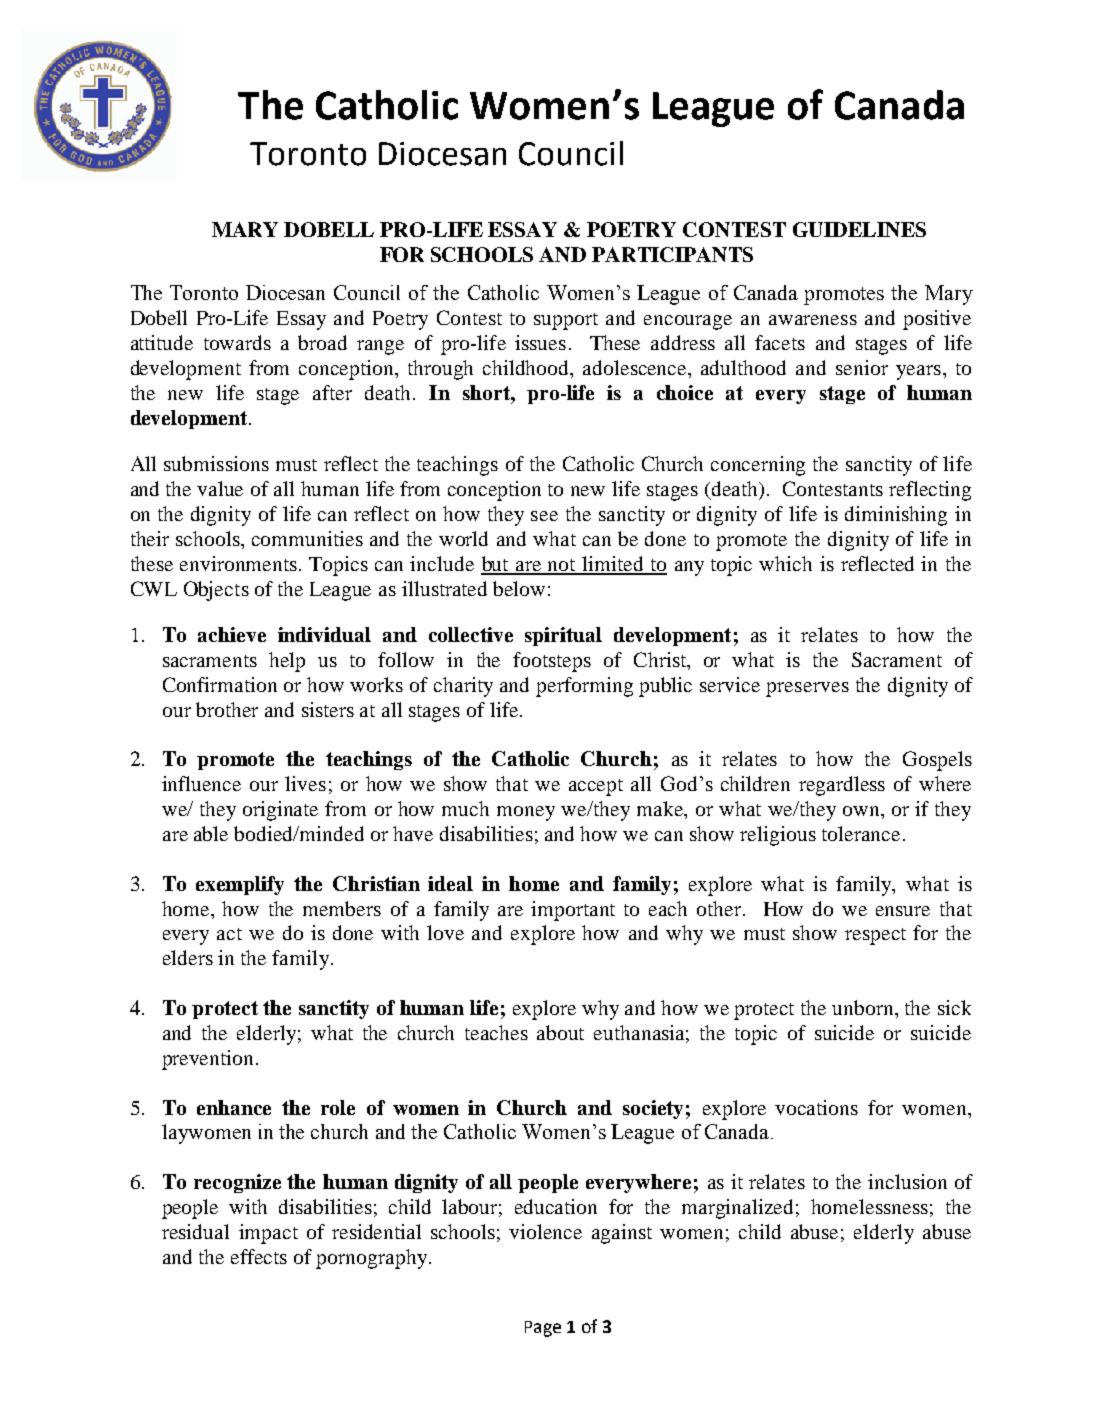 The width and height of the page is (1102, 1427). I want to click on support, so click(566, 321).
